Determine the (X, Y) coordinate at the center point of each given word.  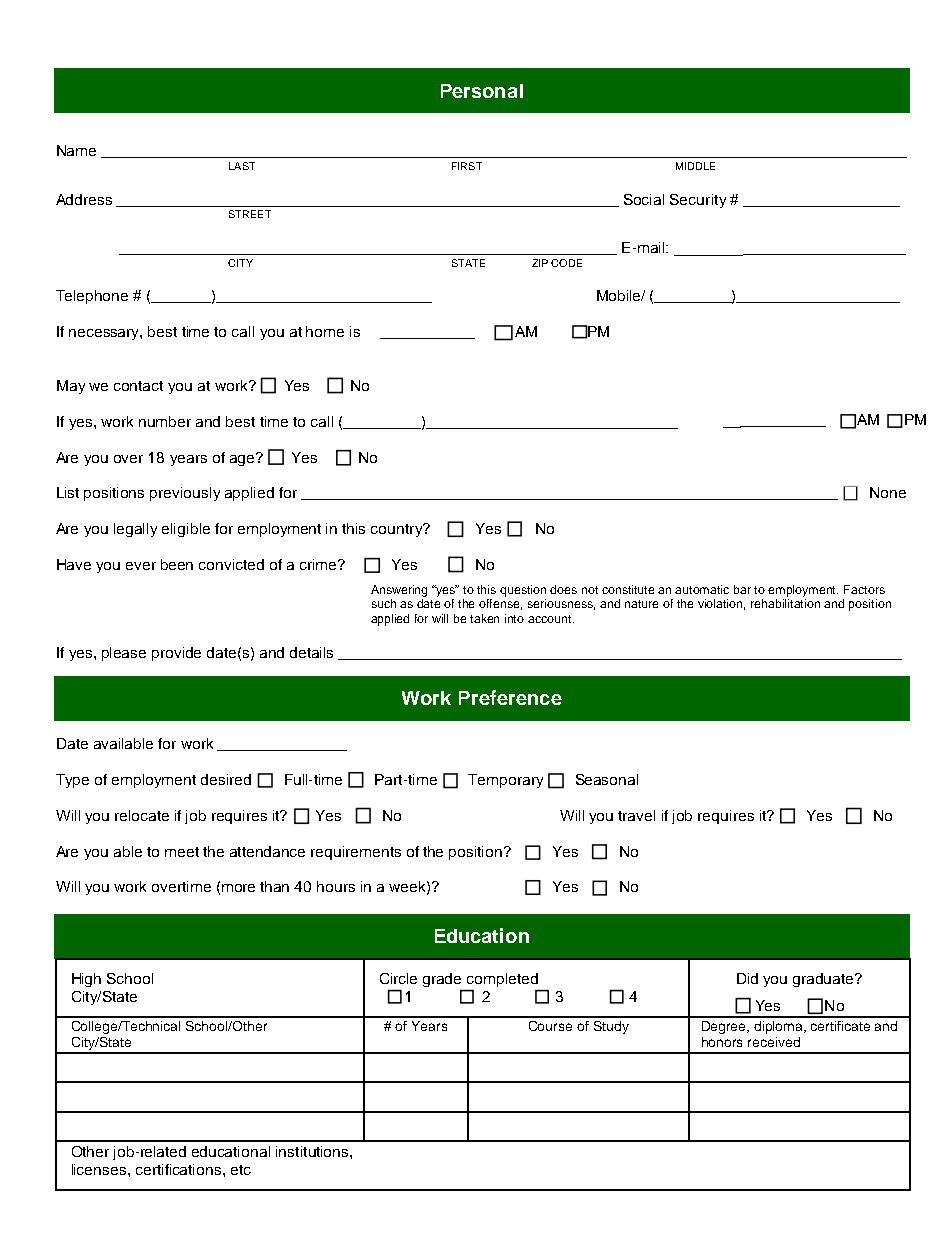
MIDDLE (695, 166)
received (774, 1042)
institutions (313, 1151)
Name (76, 150)
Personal (482, 91)
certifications (180, 1169)
